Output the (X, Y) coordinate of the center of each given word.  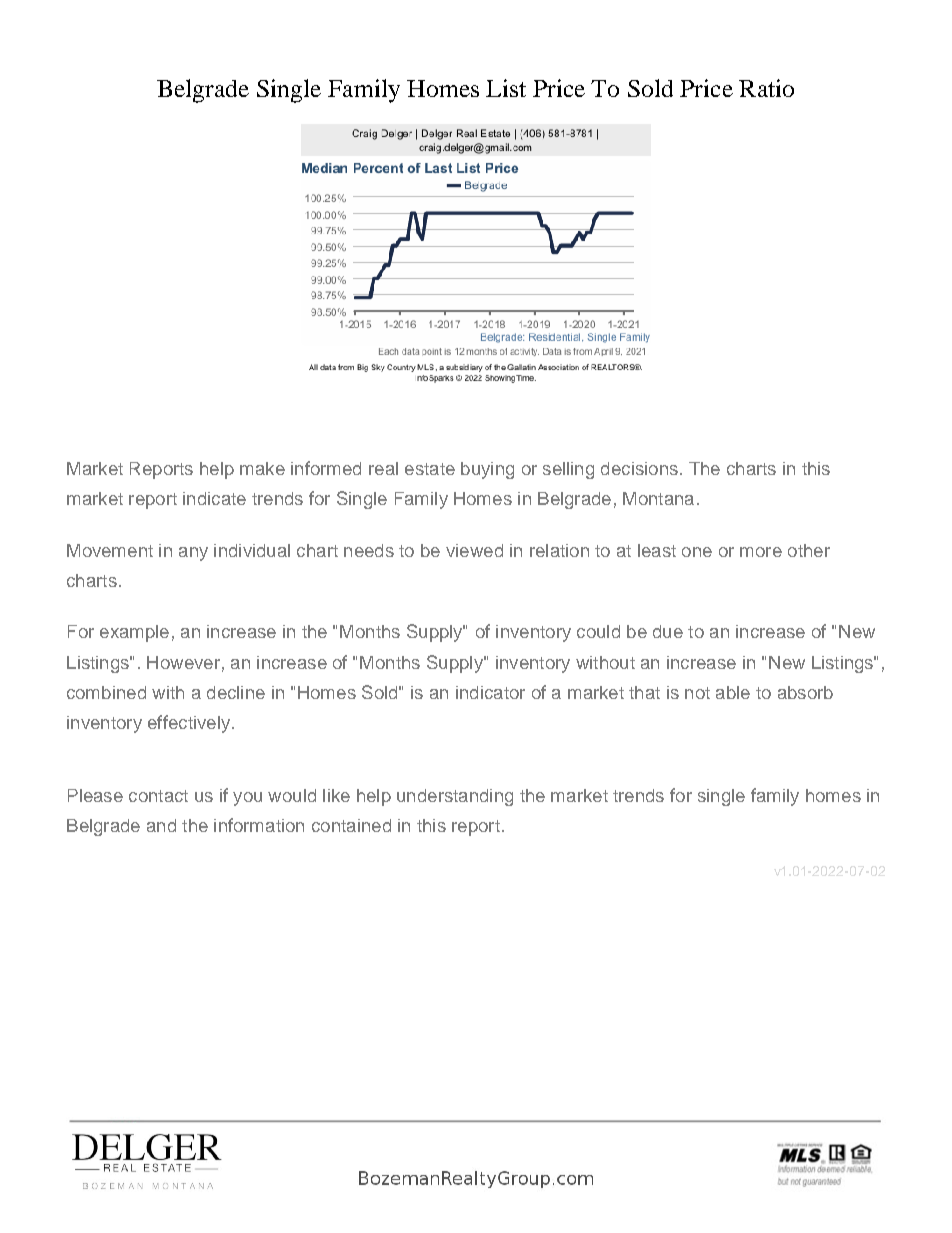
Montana (658, 498)
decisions (639, 468)
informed (326, 468)
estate (430, 469)
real (383, 468)
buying (487, 470)
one (697, 552)
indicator (490, 692)
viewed (474, 550)
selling (568, 470)
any (193, 554)
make (262, 468)
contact (158, 796)
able (733, 692)
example (134, 633)
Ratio (766, 88)
